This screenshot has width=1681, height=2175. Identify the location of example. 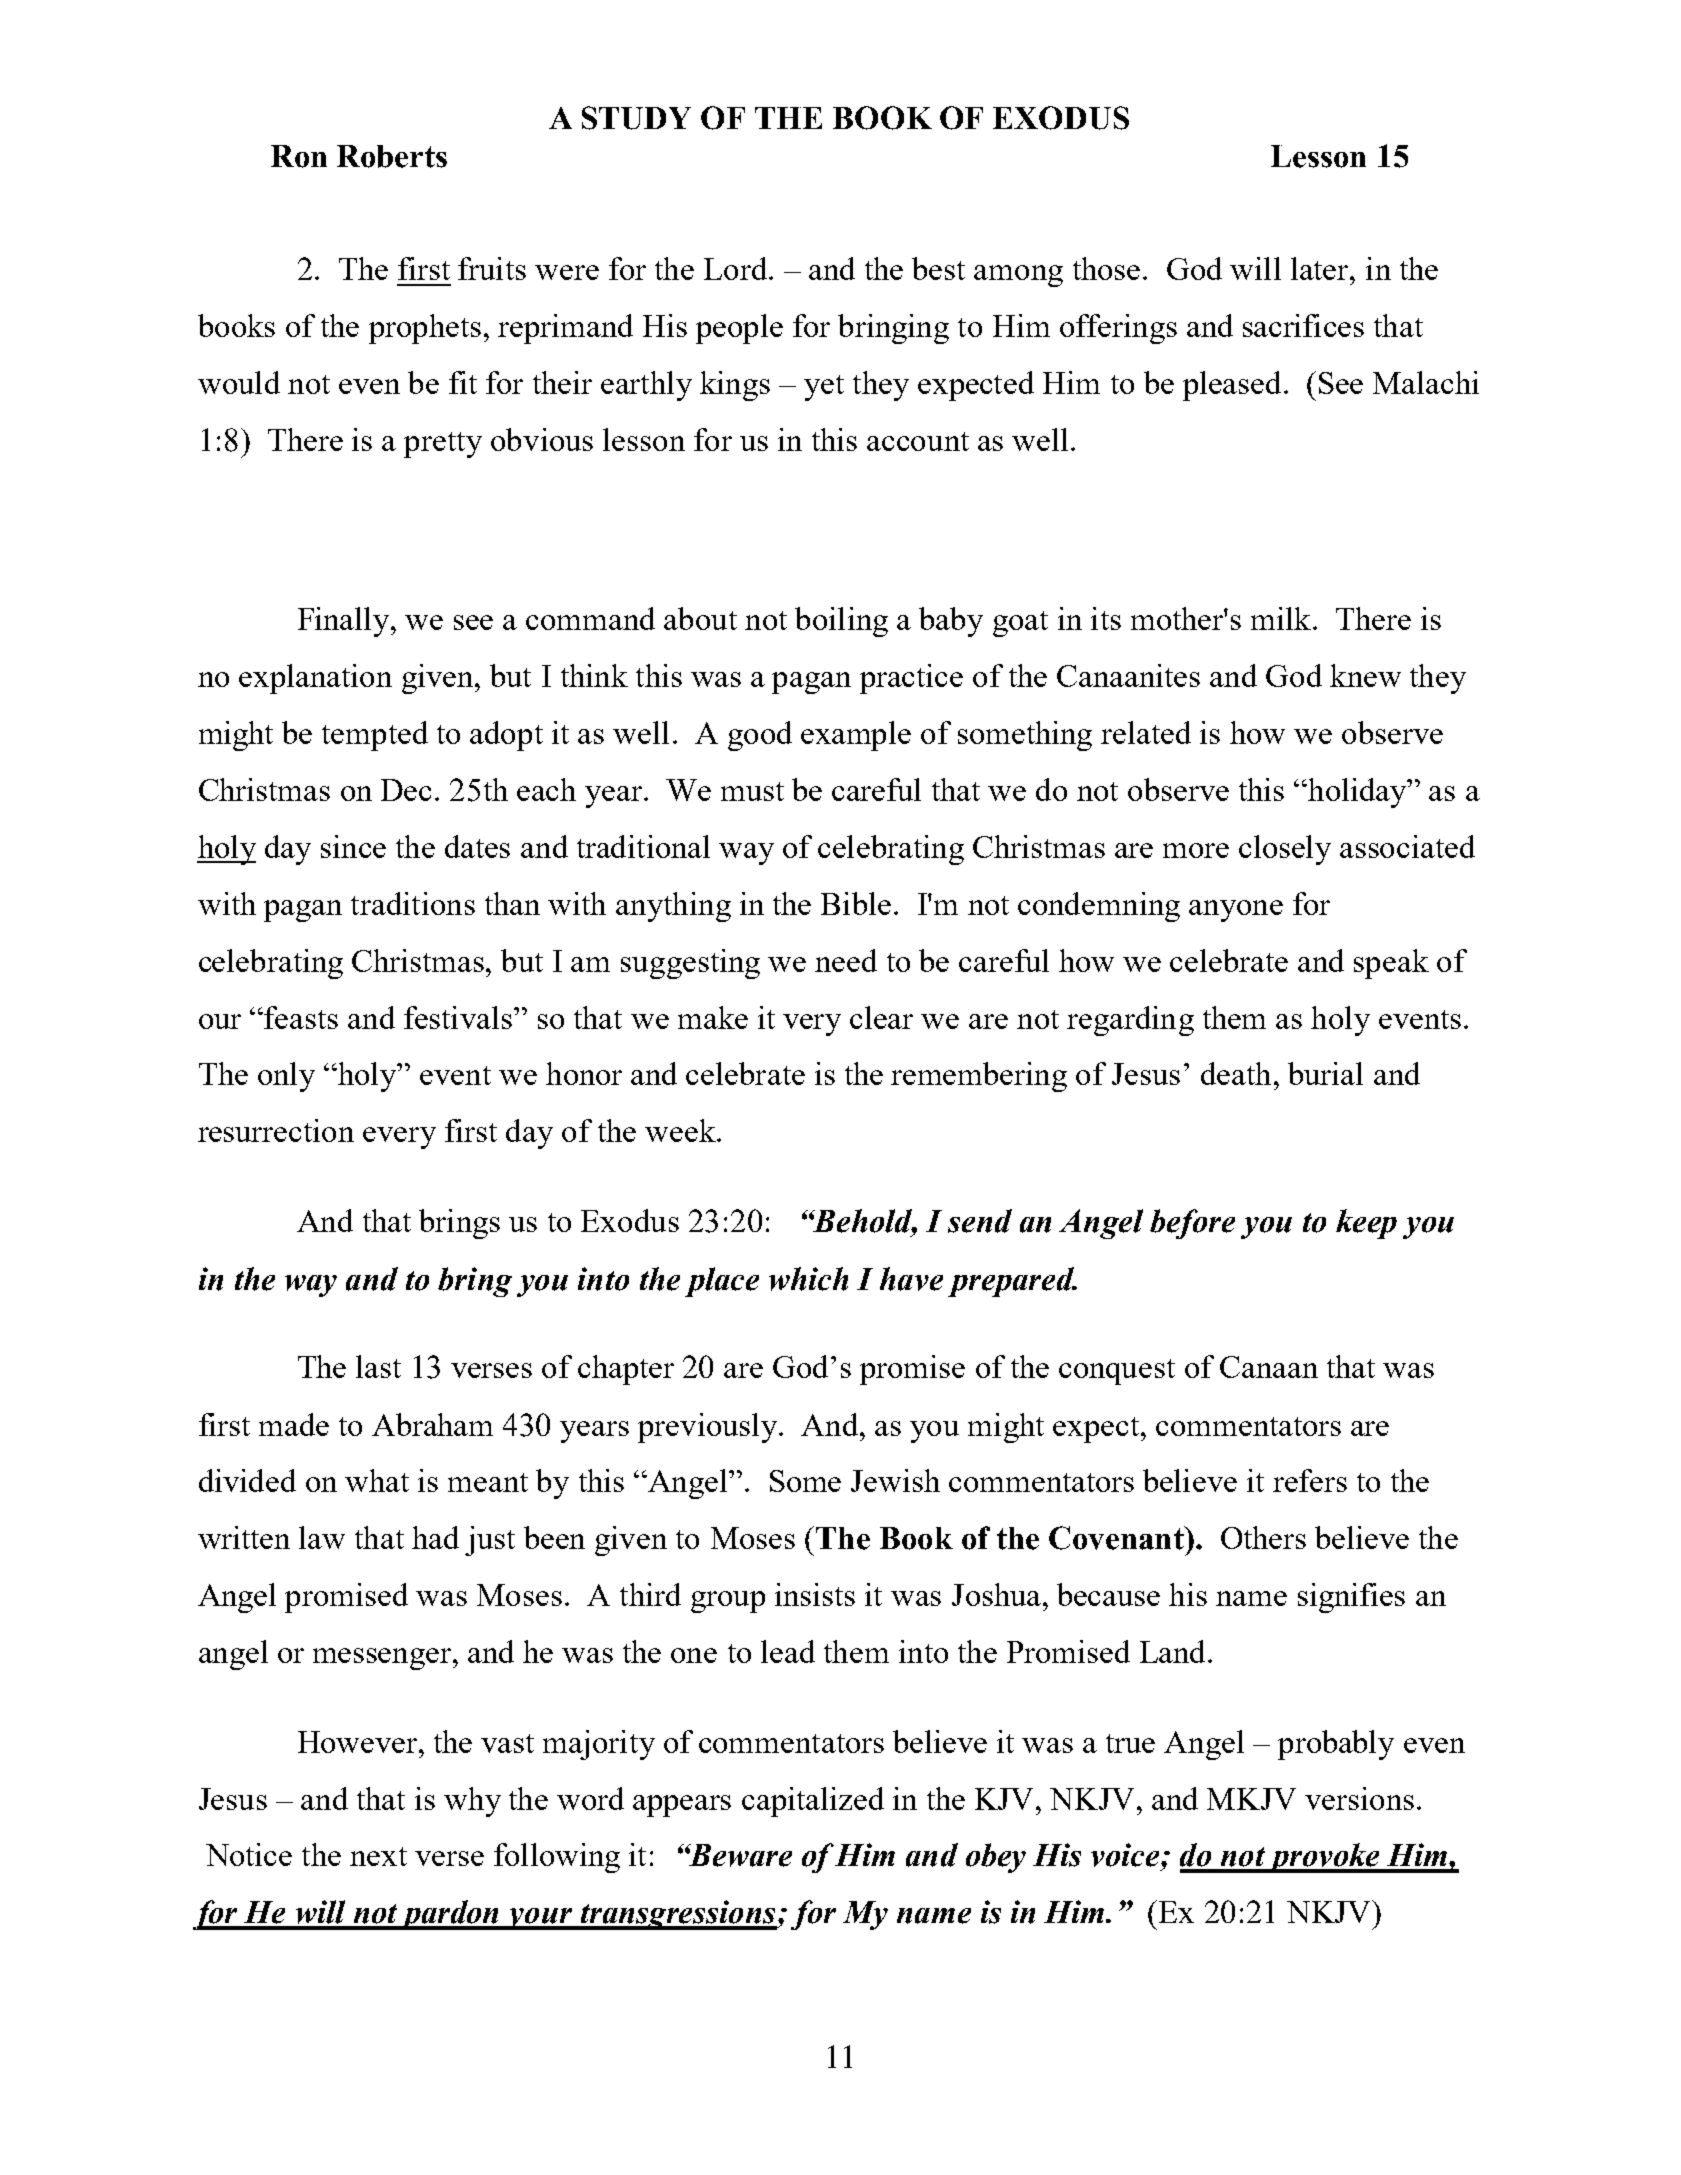
(856, 736).
